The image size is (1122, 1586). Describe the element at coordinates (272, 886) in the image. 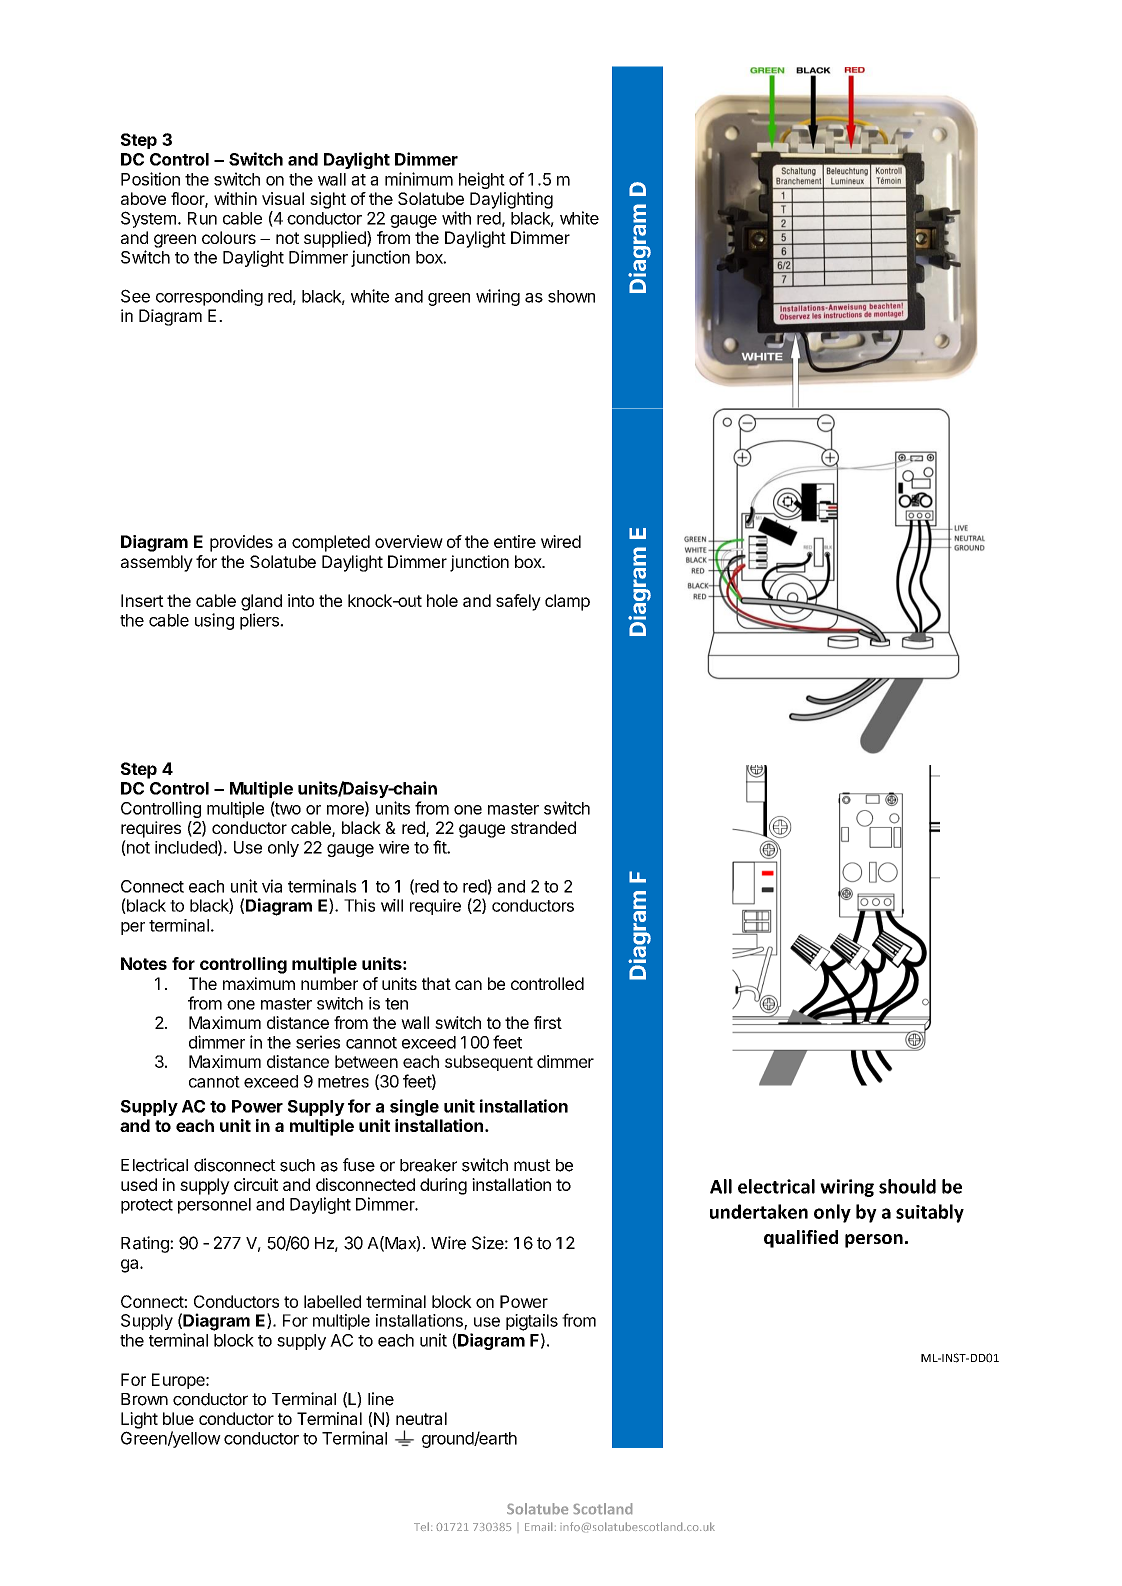

I see `via` at that location.
